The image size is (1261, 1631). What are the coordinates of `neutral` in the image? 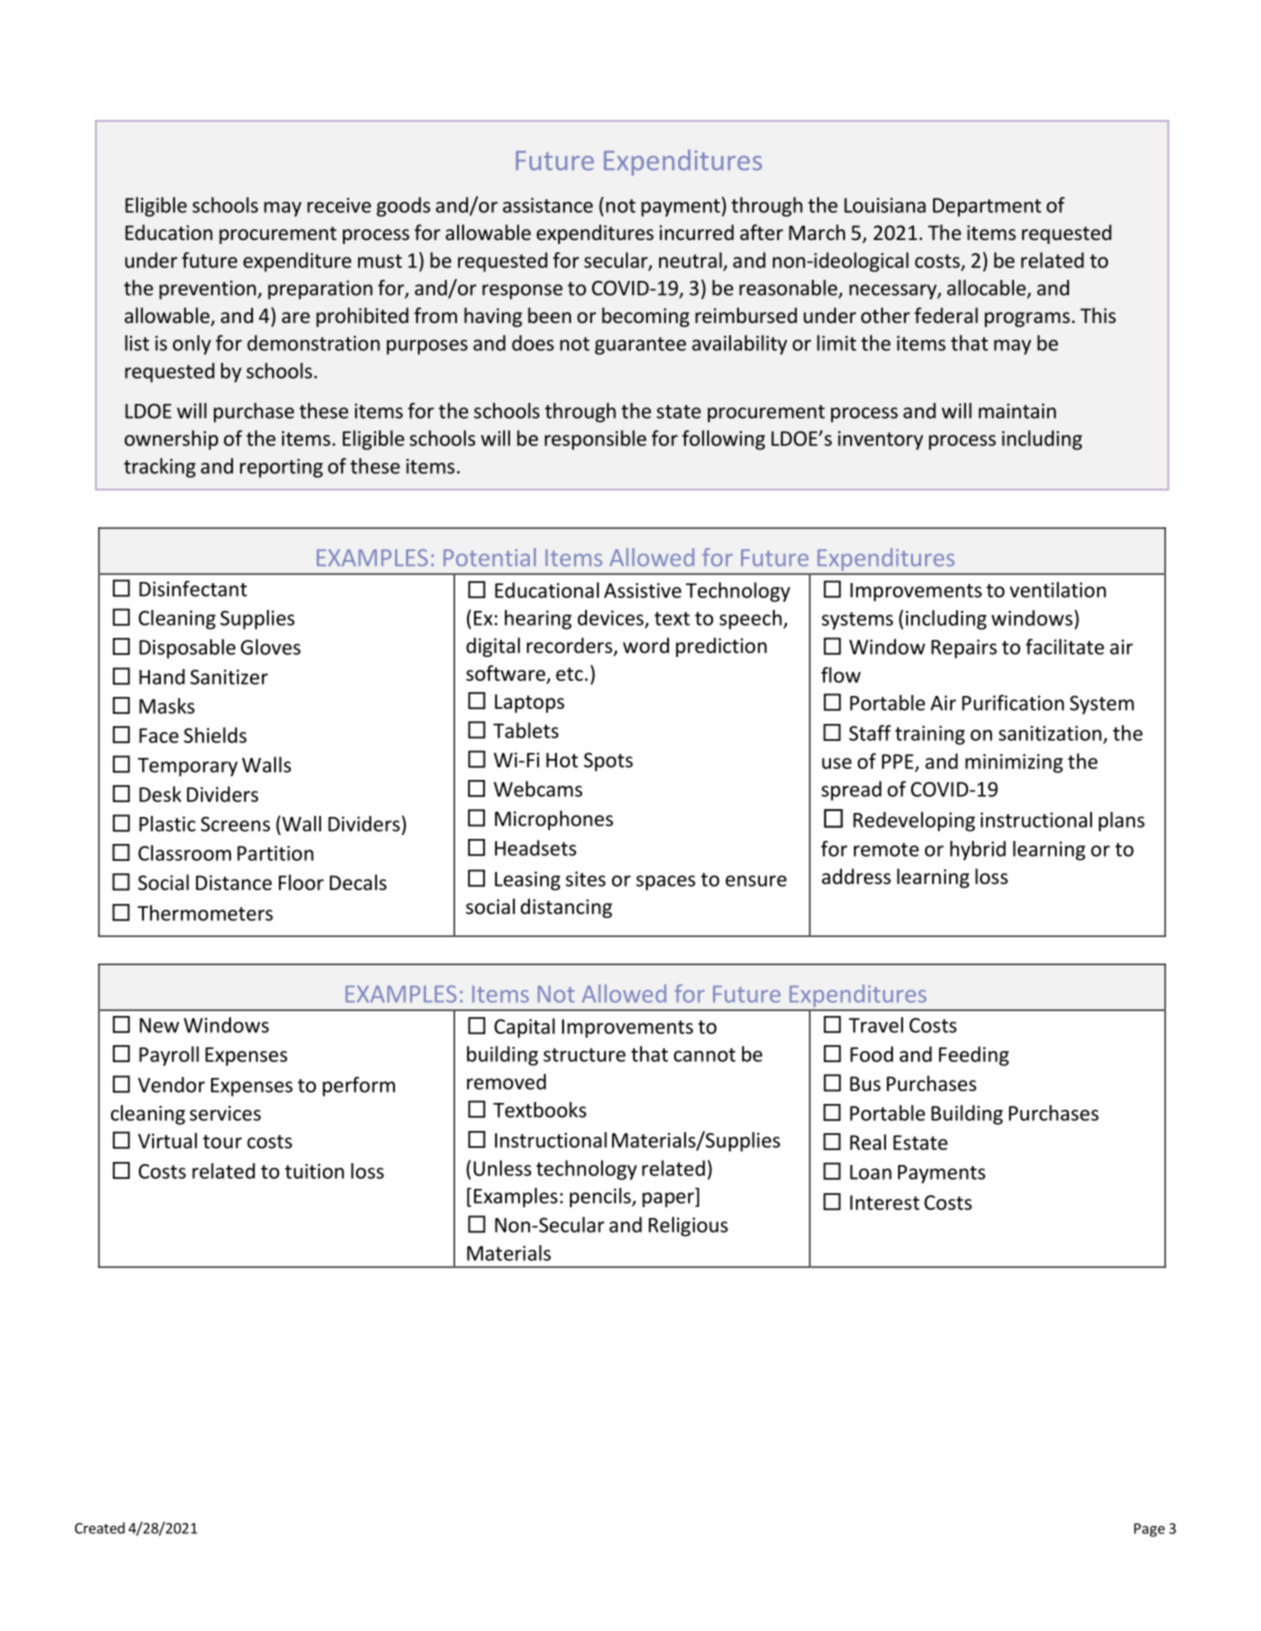 It's located at (690, 260).
